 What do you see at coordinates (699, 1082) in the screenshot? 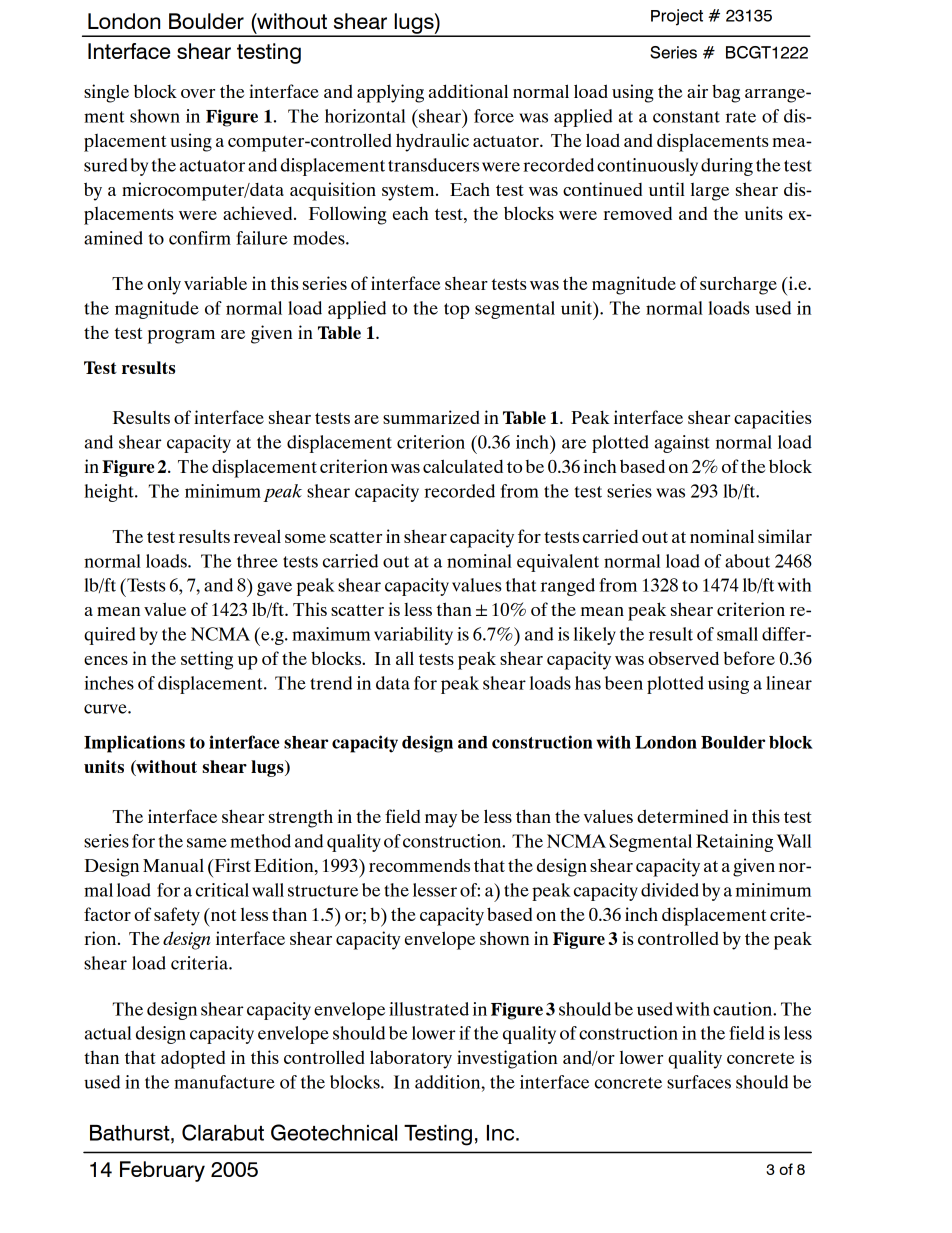
I see `surfaces` at bounding box center [699, 1082].
